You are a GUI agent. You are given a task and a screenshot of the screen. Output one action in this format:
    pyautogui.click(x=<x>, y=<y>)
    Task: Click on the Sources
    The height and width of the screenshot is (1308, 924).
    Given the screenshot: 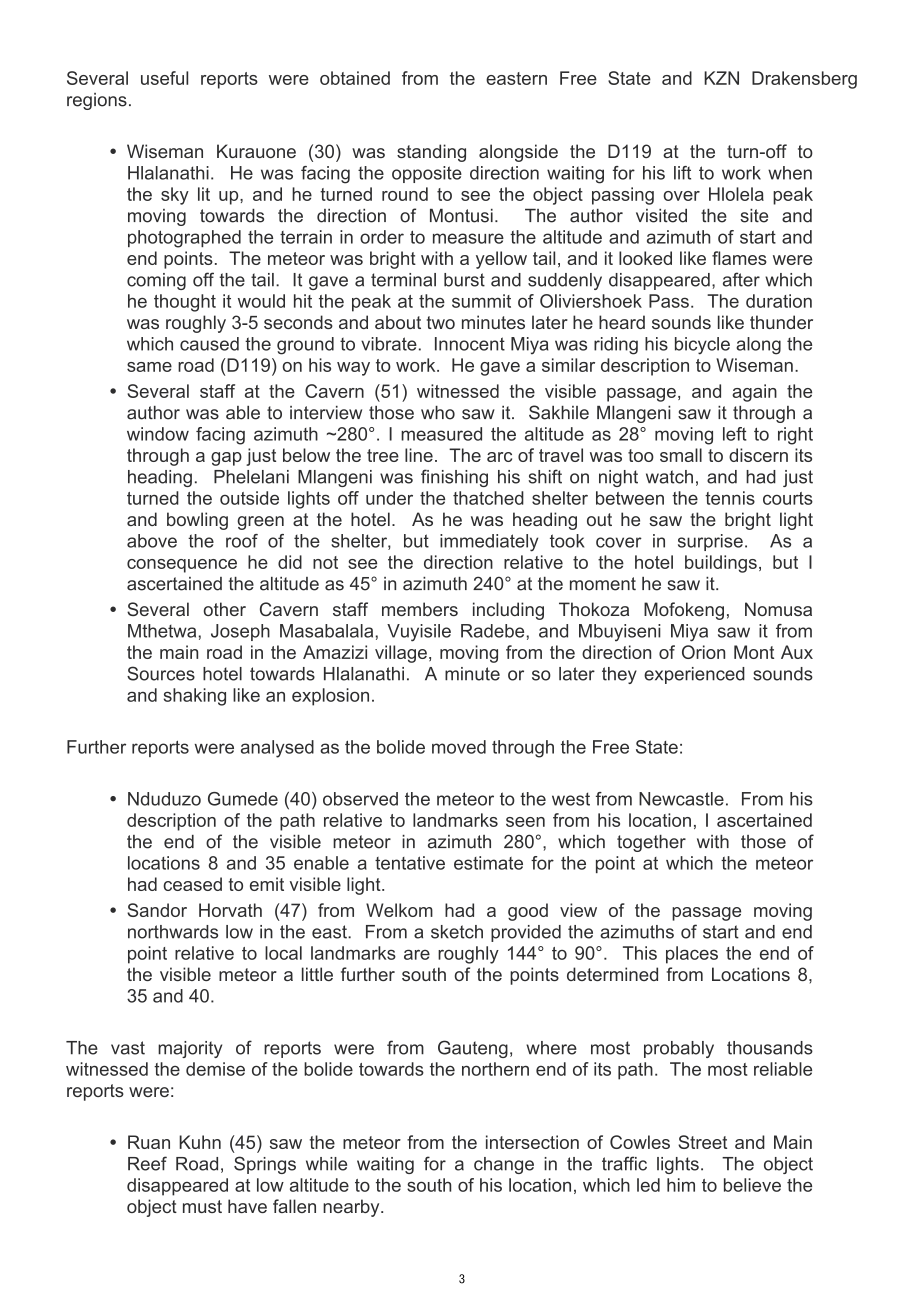 What is the action you would take?
    pyautogui.click(x=161, y=673)
